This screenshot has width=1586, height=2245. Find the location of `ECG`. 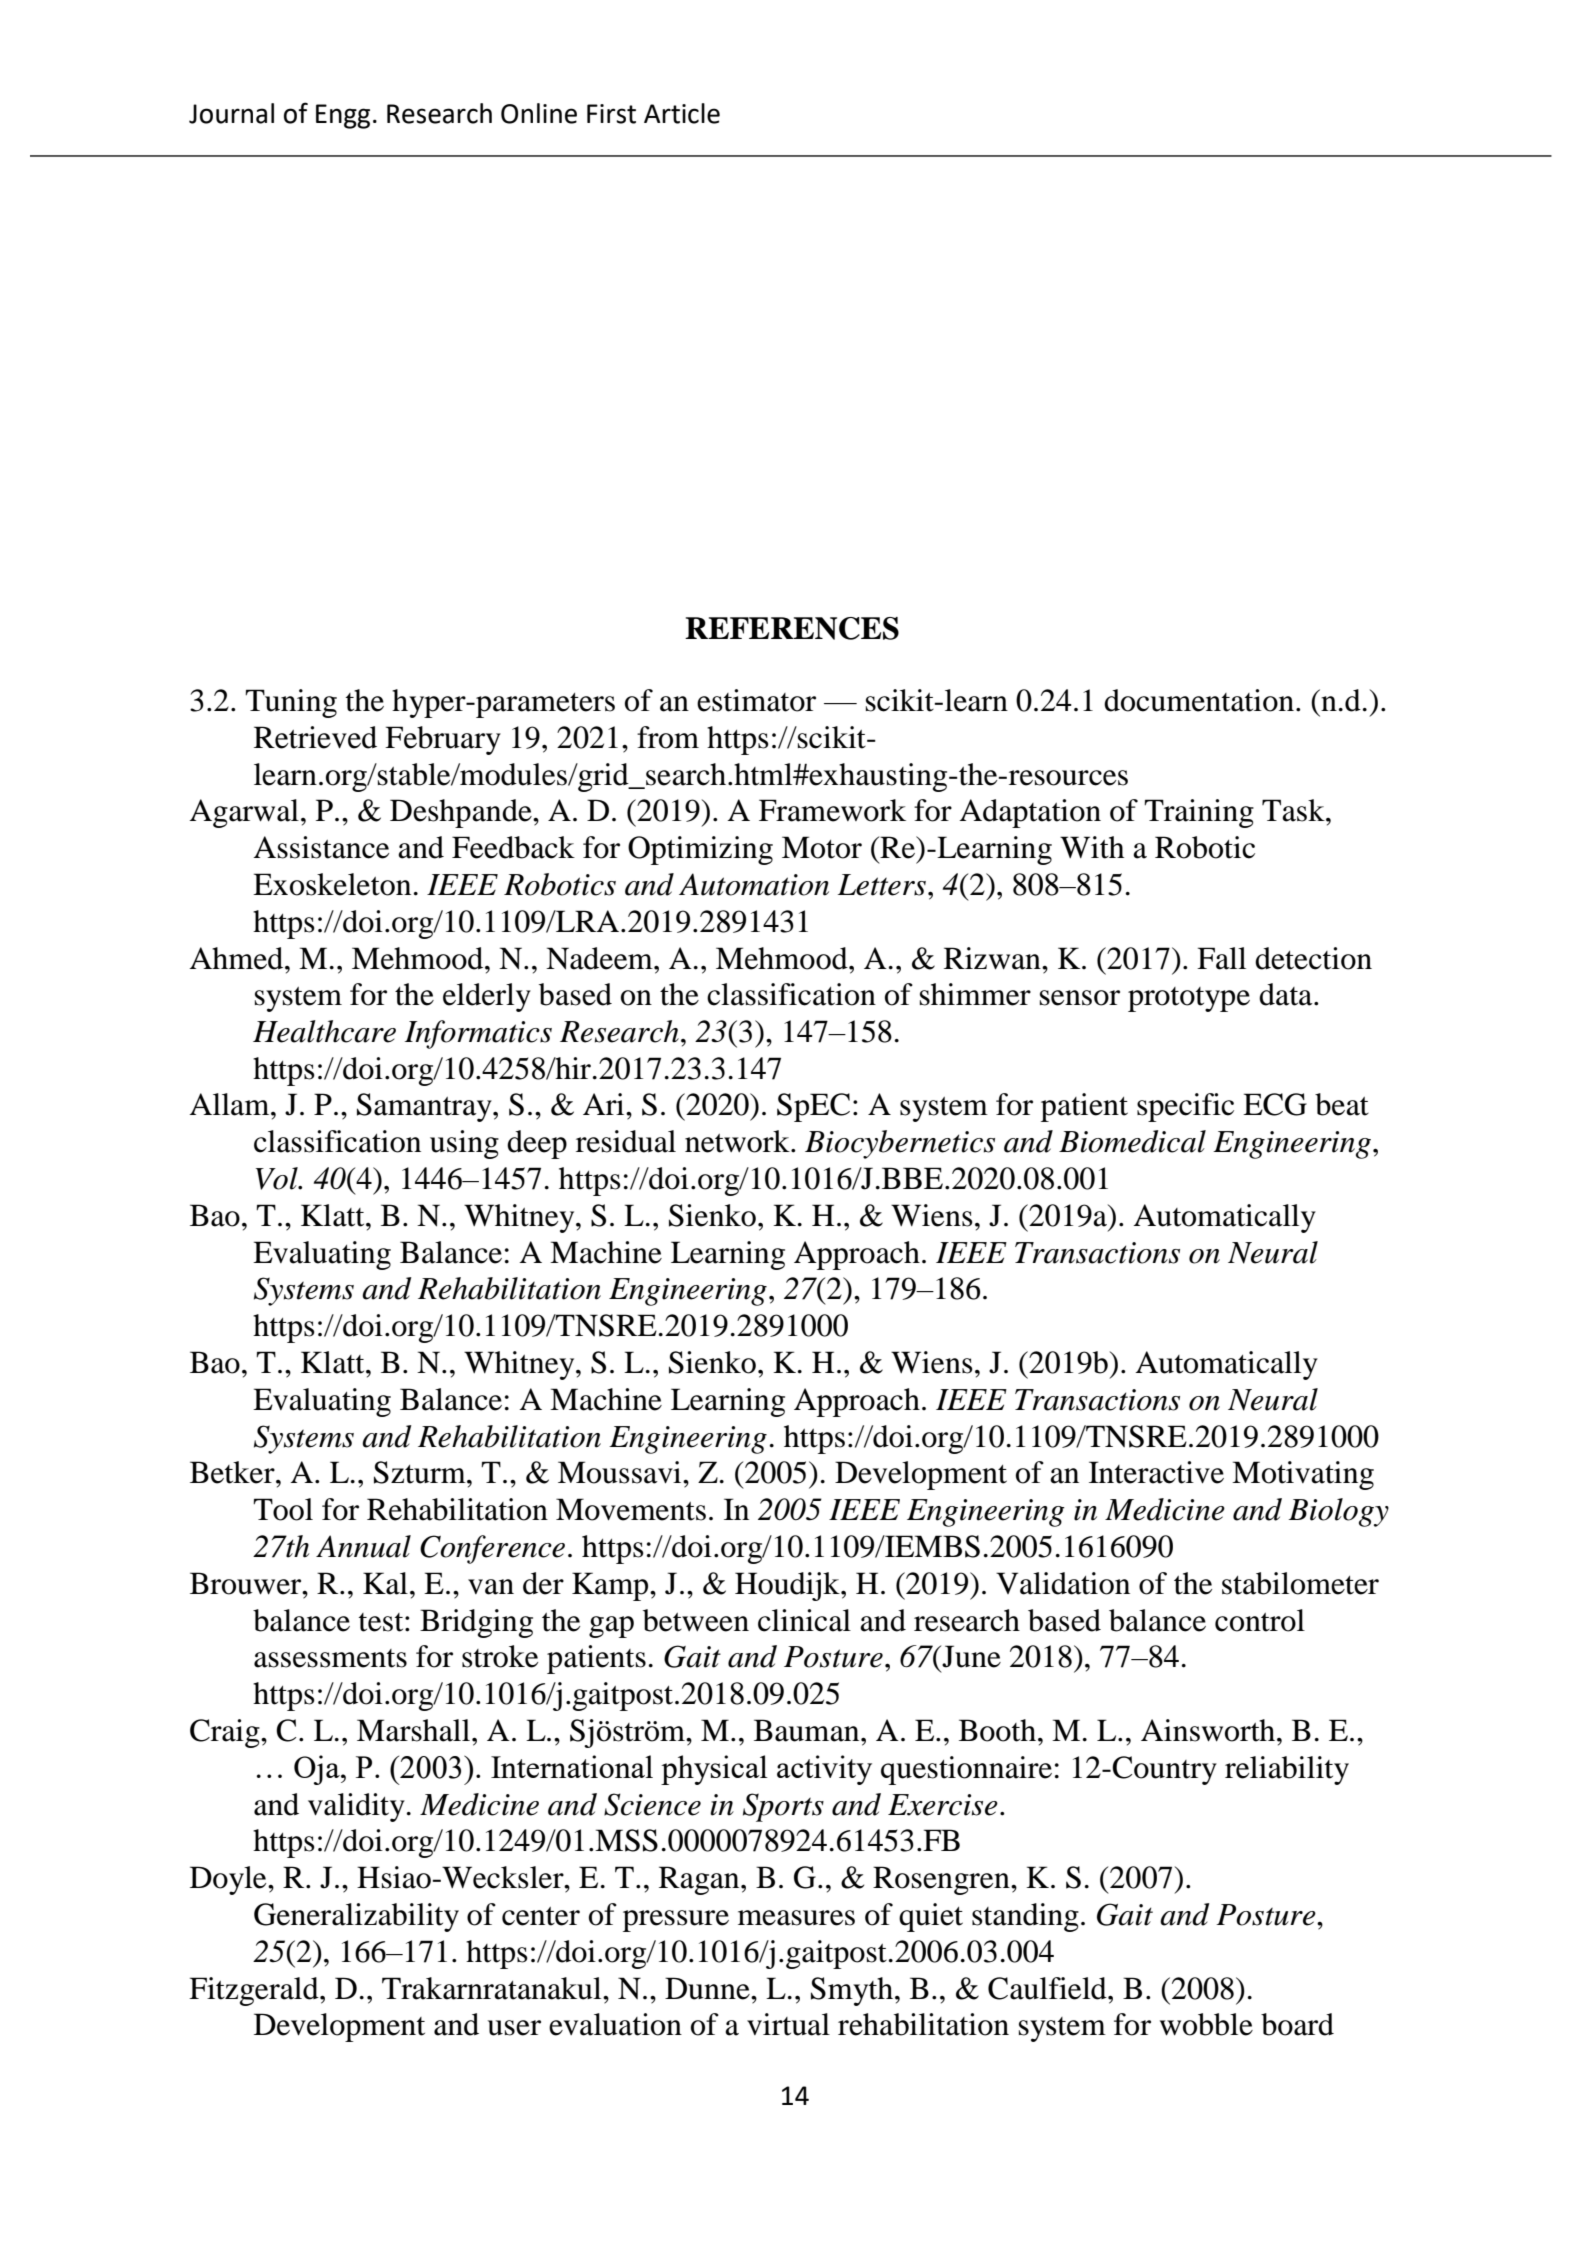

ECG is located at coordinates (1275, 1104).
